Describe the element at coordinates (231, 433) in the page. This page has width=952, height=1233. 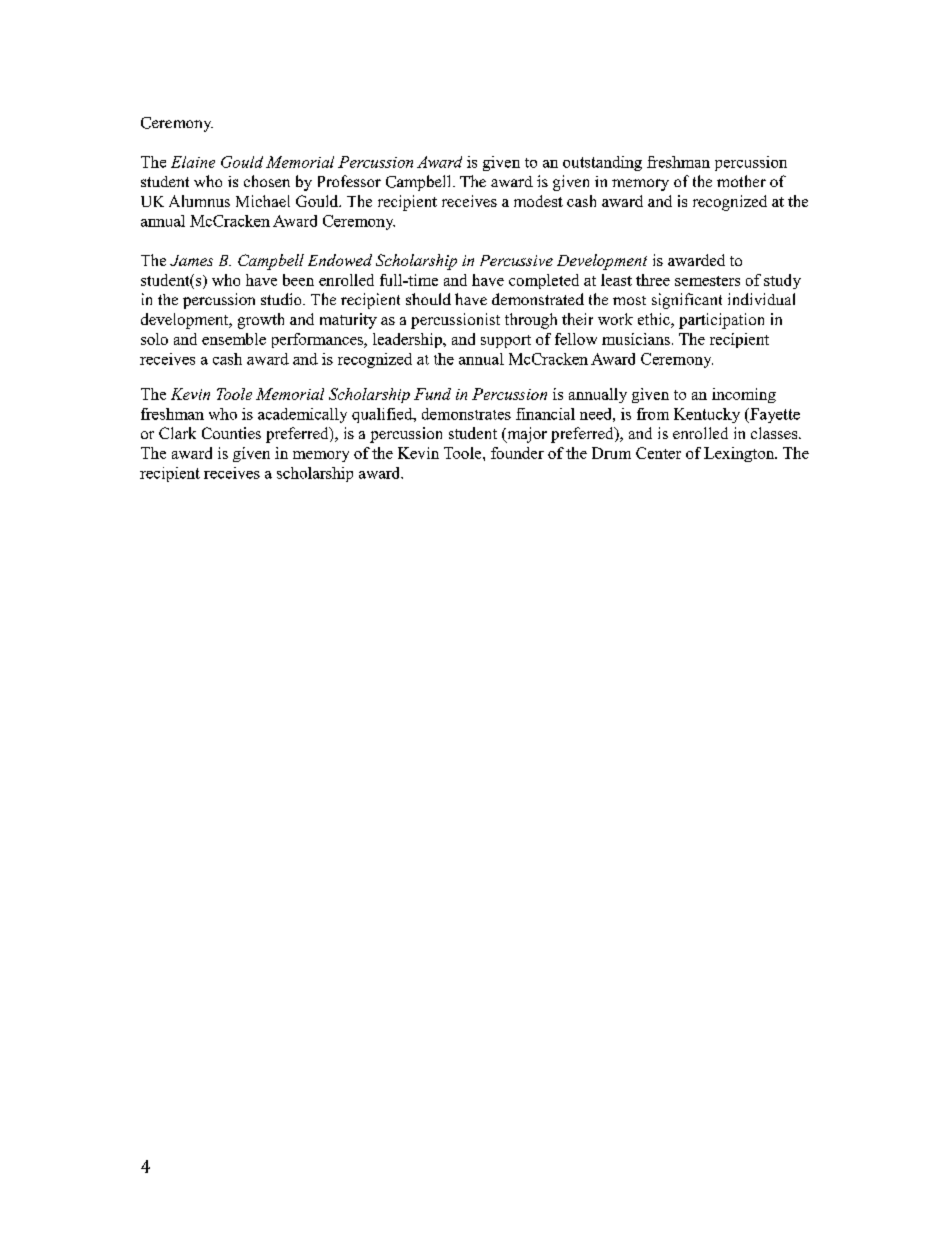
I see `Counties` at that location.
